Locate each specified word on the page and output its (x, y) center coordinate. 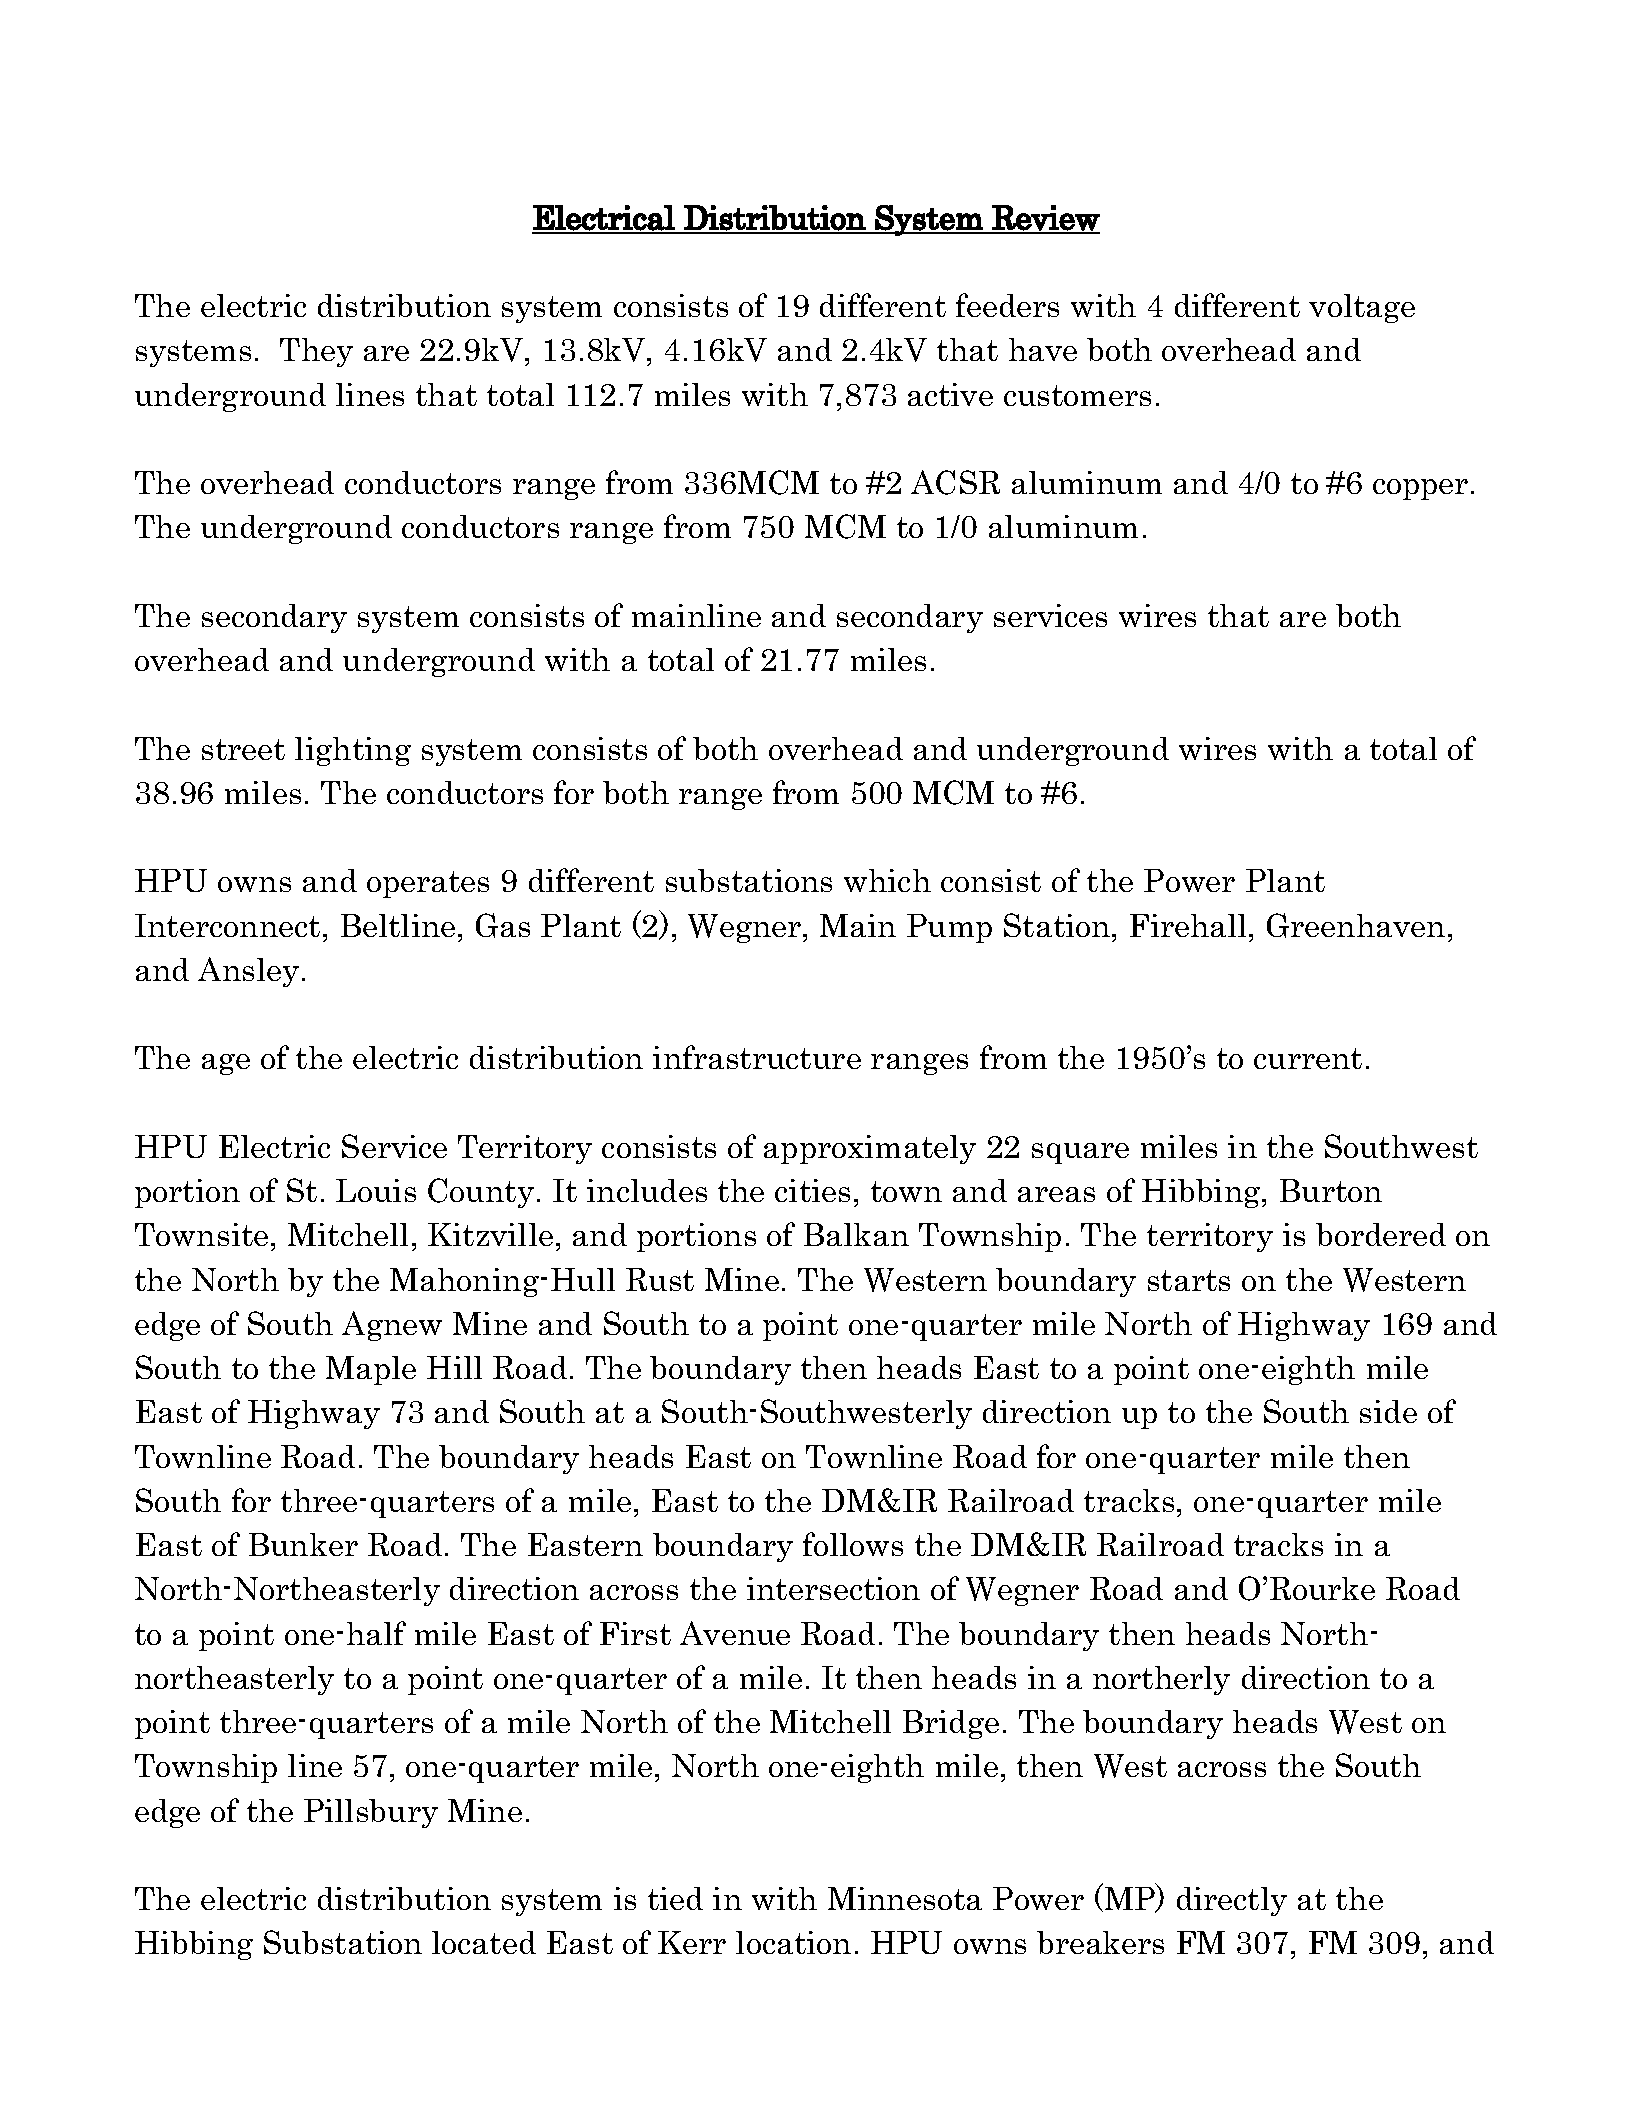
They (316, 352)
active (950, 394)
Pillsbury (371, 1813)
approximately (870, 1149)
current (1308, 1058)
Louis (376, 1190)
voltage (1362, 308)
